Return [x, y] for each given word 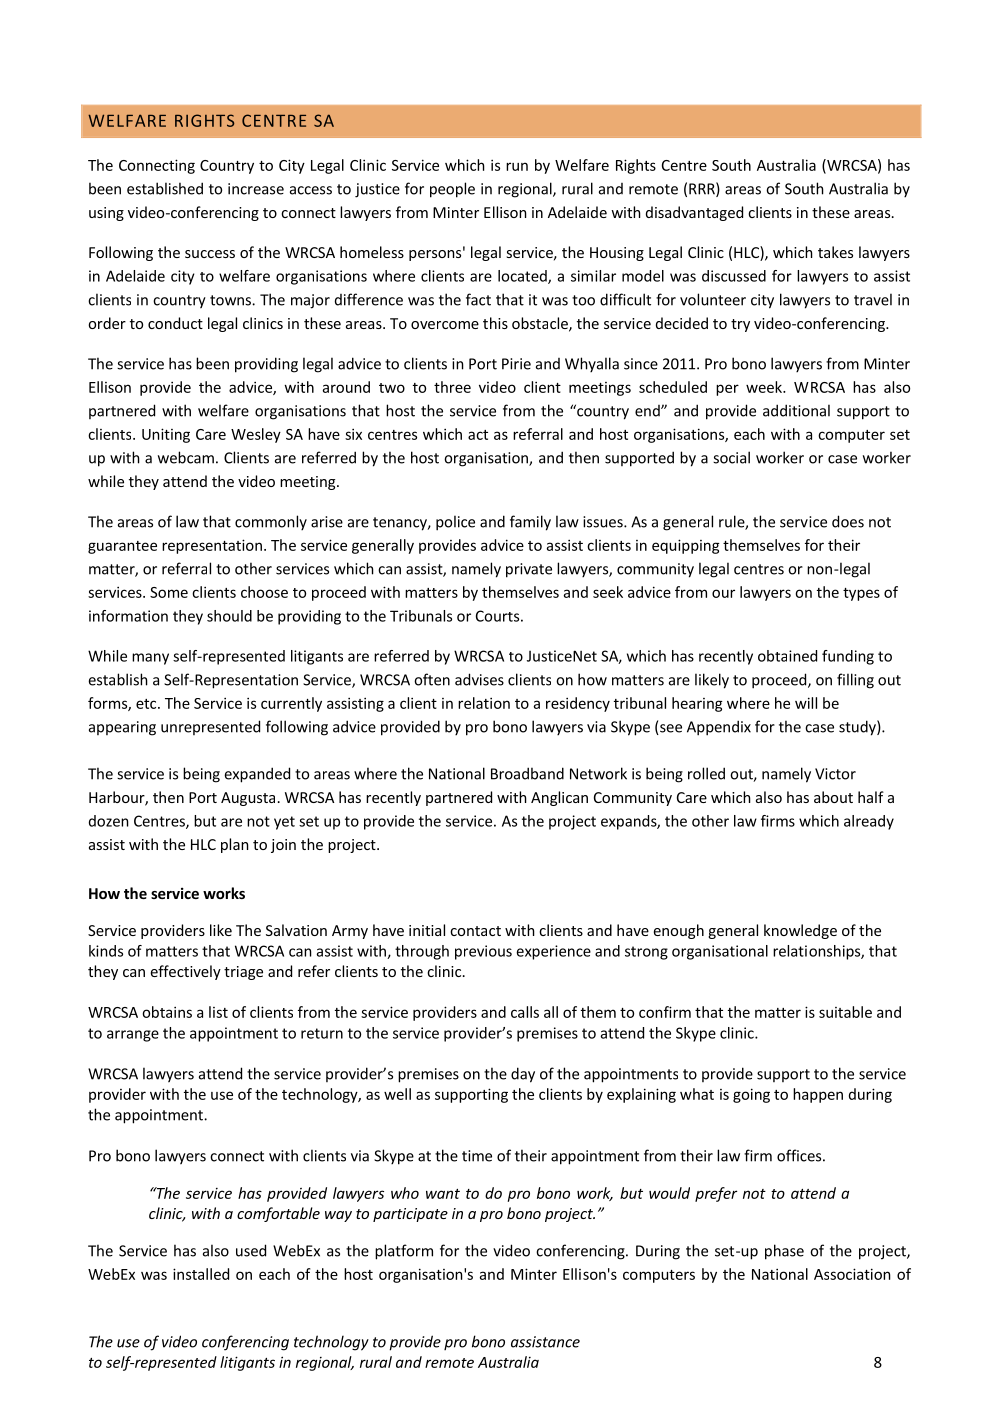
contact [475, 931]
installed [201, 1274]
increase [256, 189]
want [443, 1194]
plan [235, 845]
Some [169, 592]
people [452, 190]
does [848, 521]
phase [784, 1252]
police [455, 523]
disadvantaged [694, 213]
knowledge [800, 931]
